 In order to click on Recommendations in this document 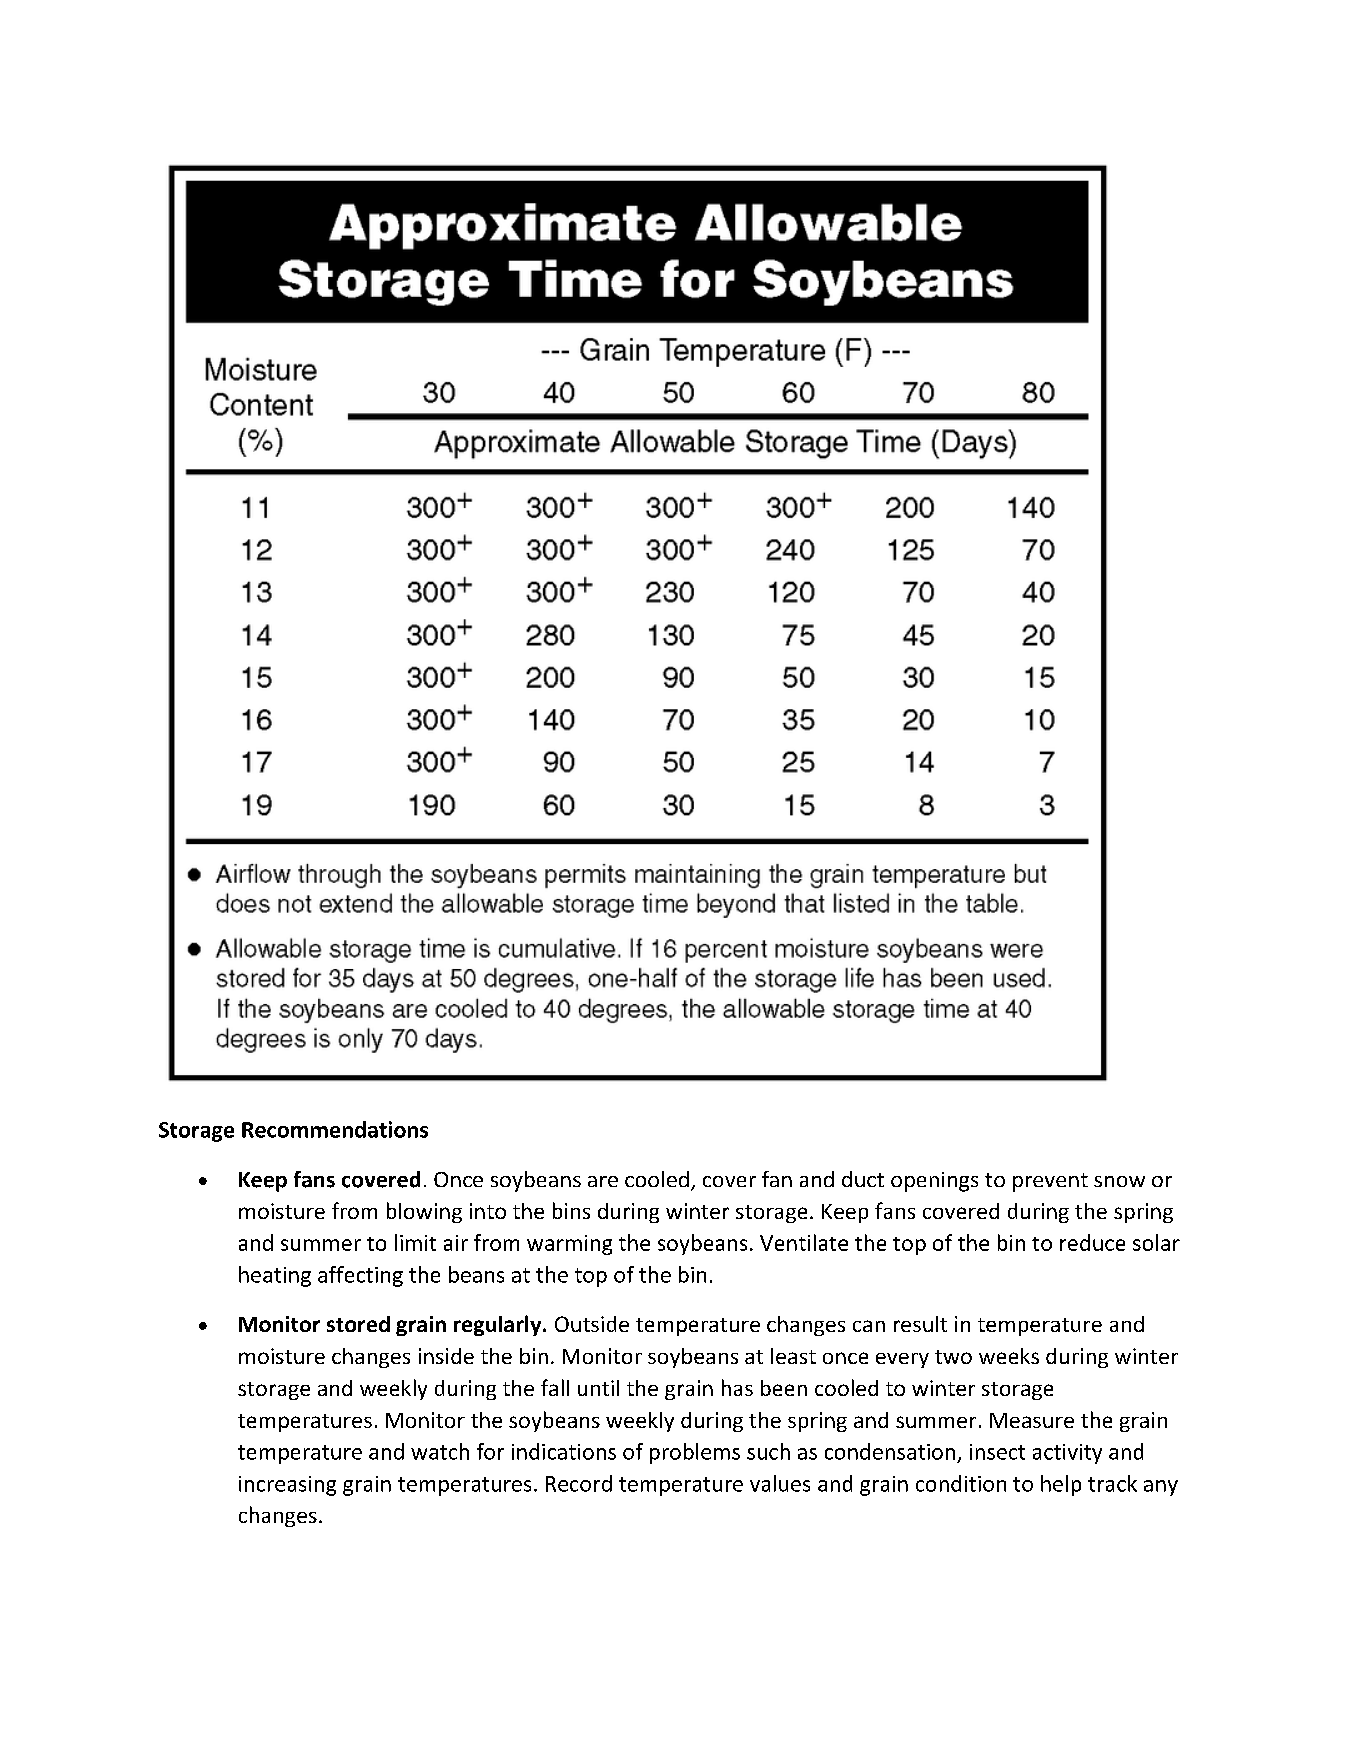, I will do `click(335, 1129)`.
